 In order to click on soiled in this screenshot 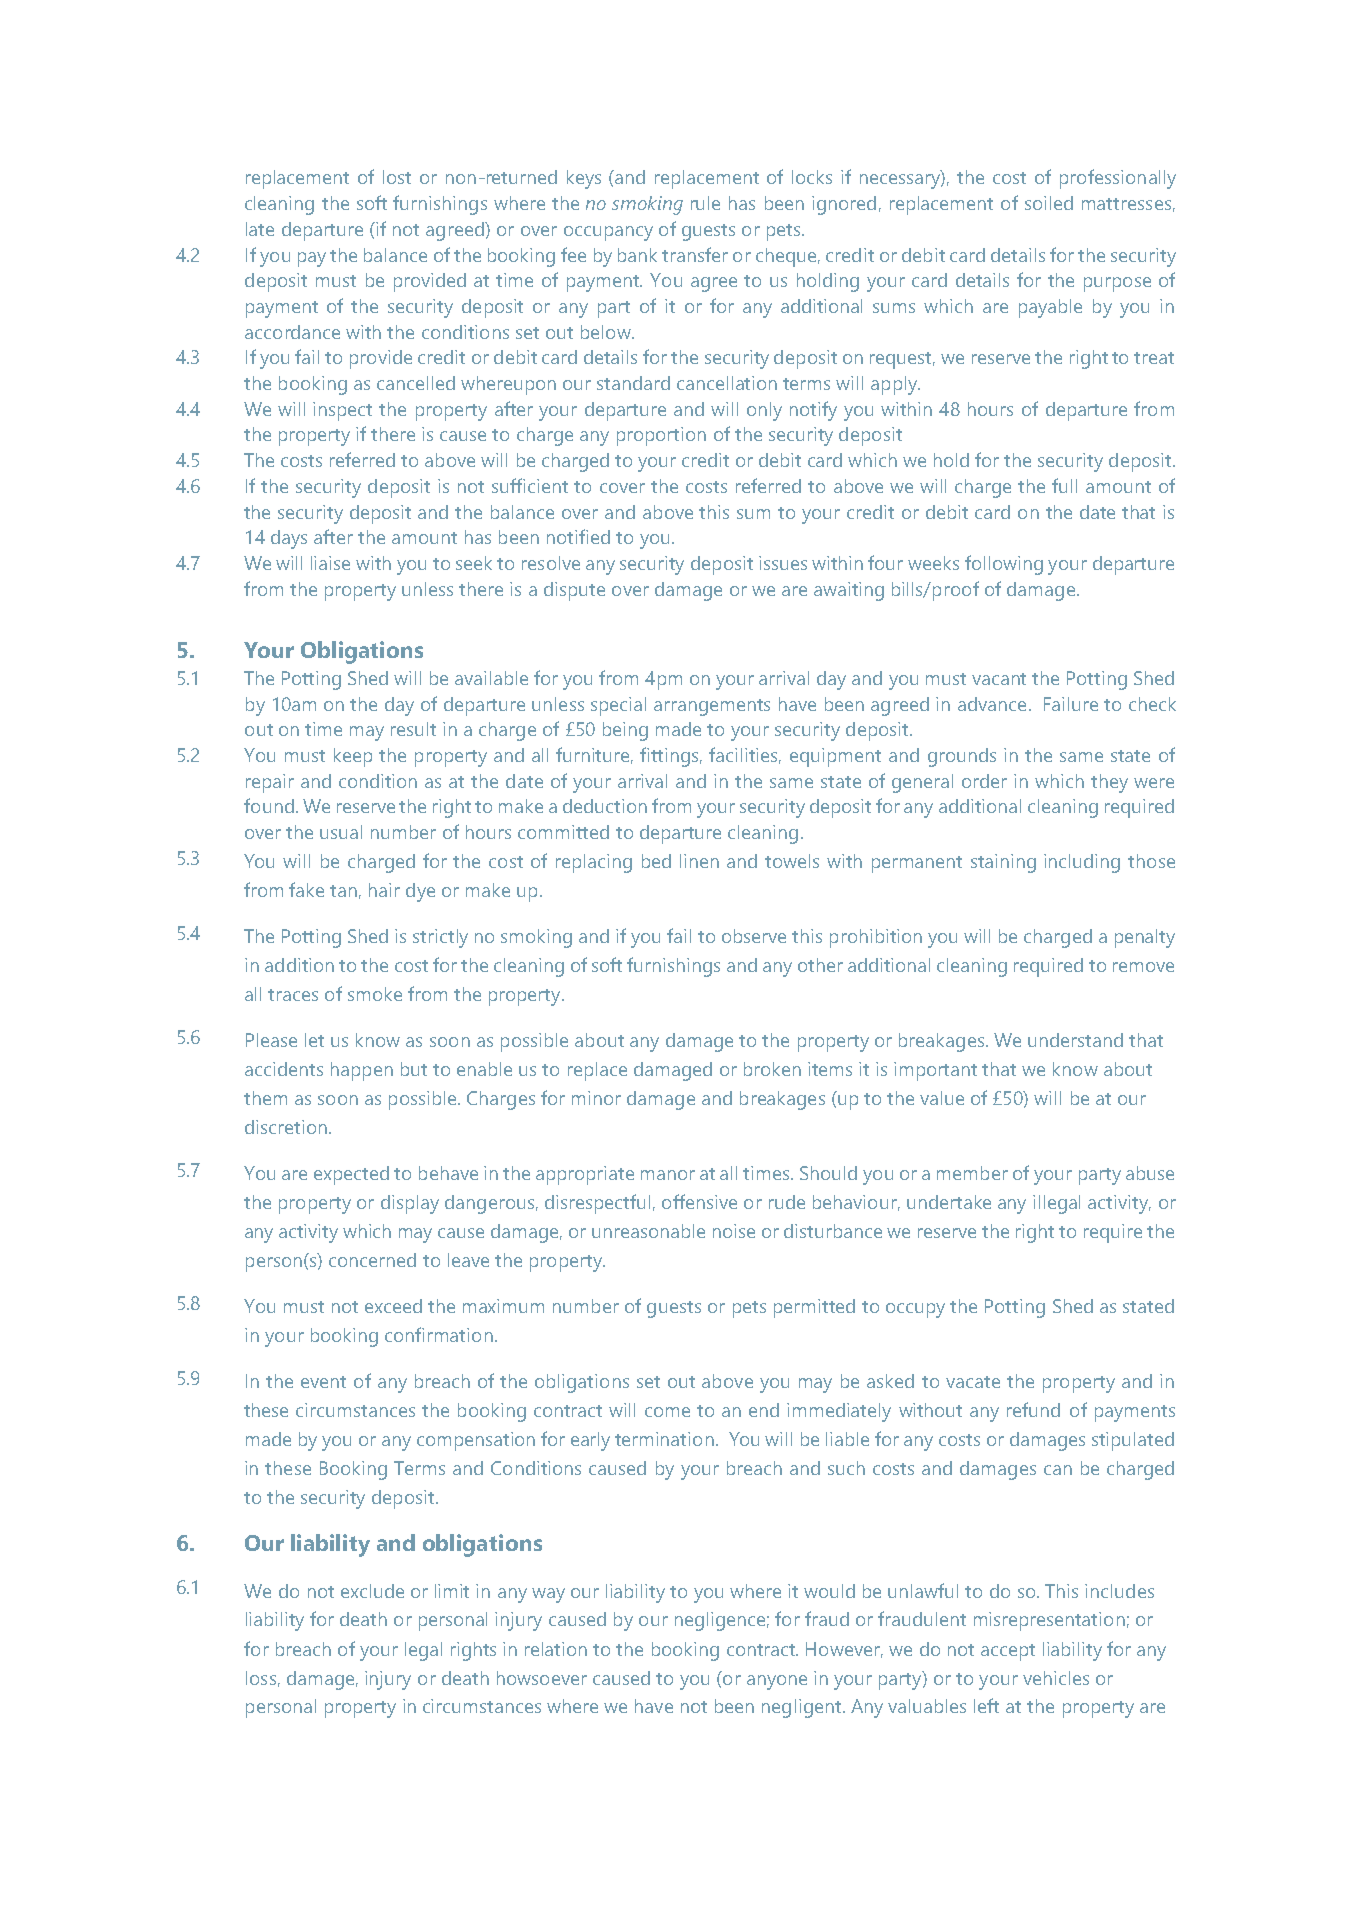, I will do `click(1049, 203)`.
